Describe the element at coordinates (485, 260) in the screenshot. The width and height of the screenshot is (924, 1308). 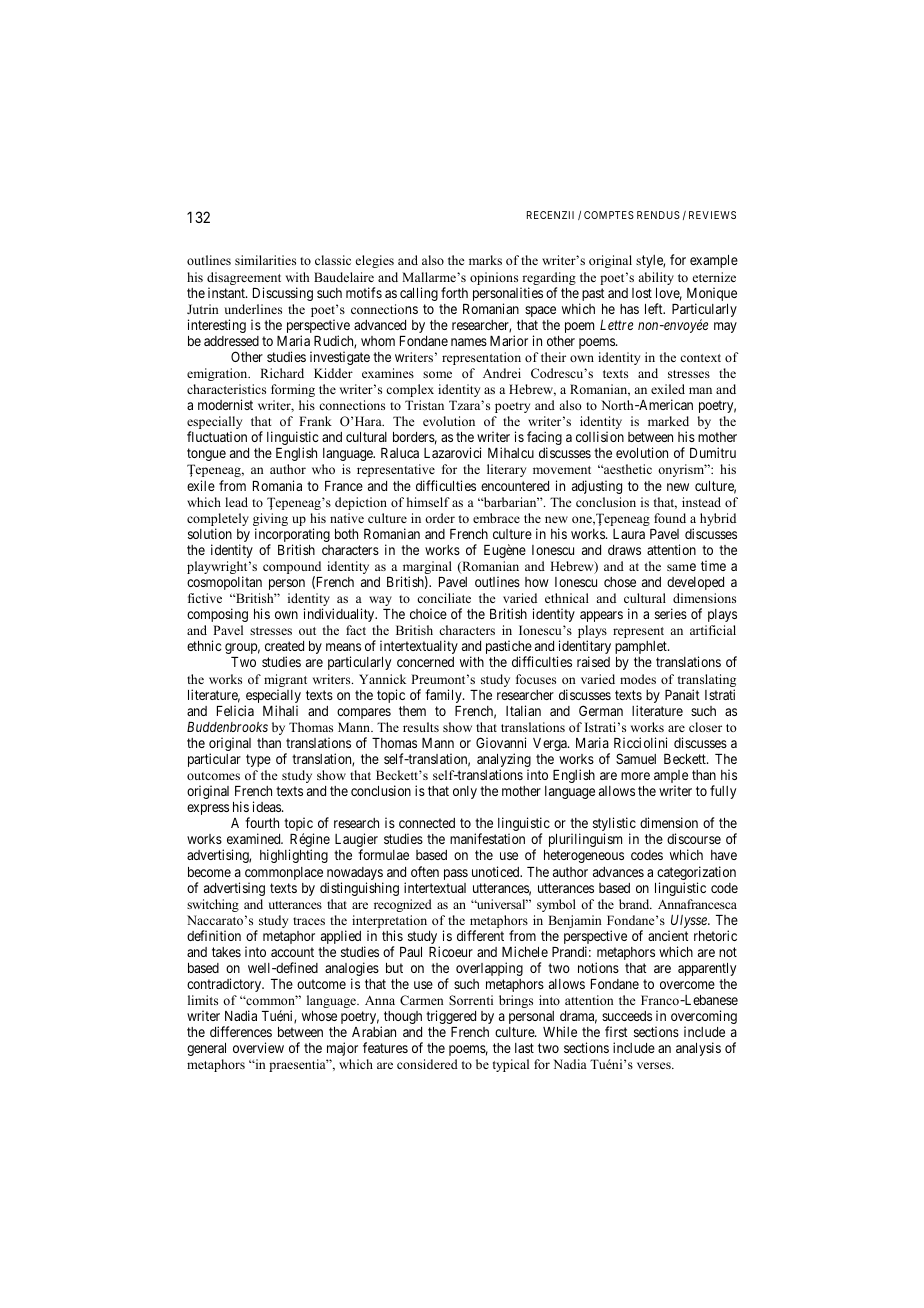
I see `marks` at that location.
